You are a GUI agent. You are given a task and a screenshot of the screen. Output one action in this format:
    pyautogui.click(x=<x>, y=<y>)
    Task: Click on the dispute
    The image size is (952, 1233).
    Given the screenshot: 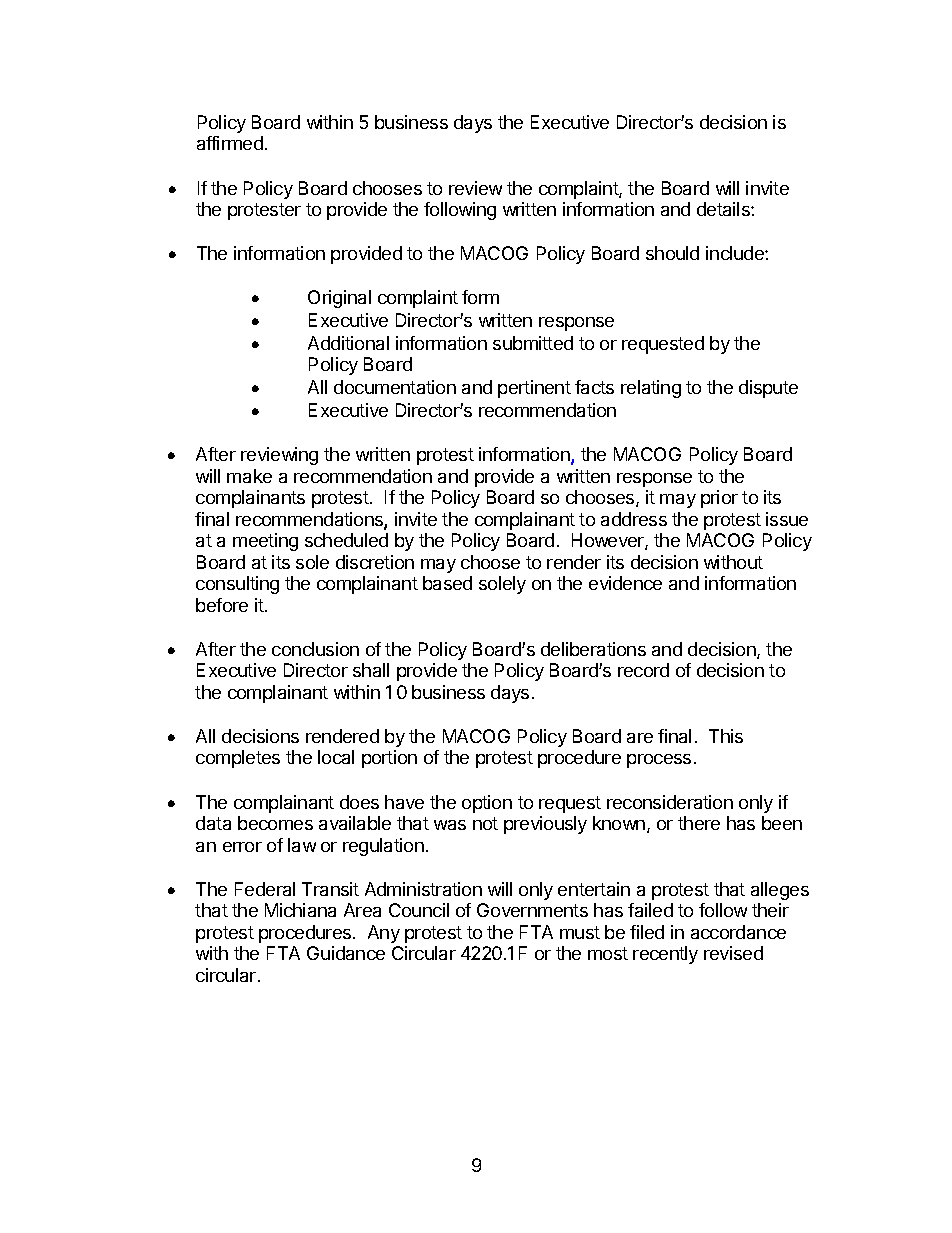 What is the action you would take?
    pyautogui.click(x=768, y=389)
